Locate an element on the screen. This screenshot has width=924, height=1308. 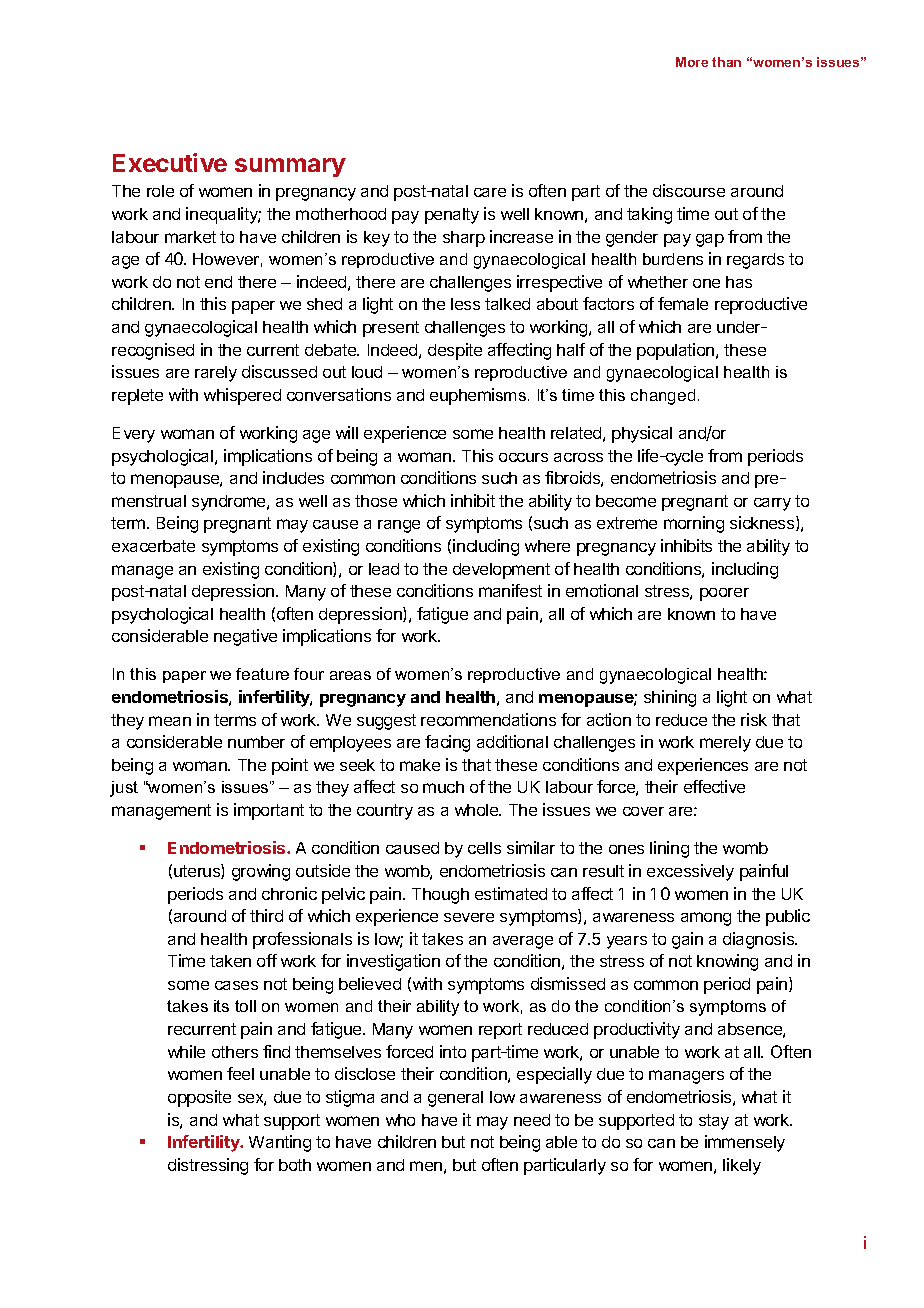
negative is located at coordinates (245, 637).
